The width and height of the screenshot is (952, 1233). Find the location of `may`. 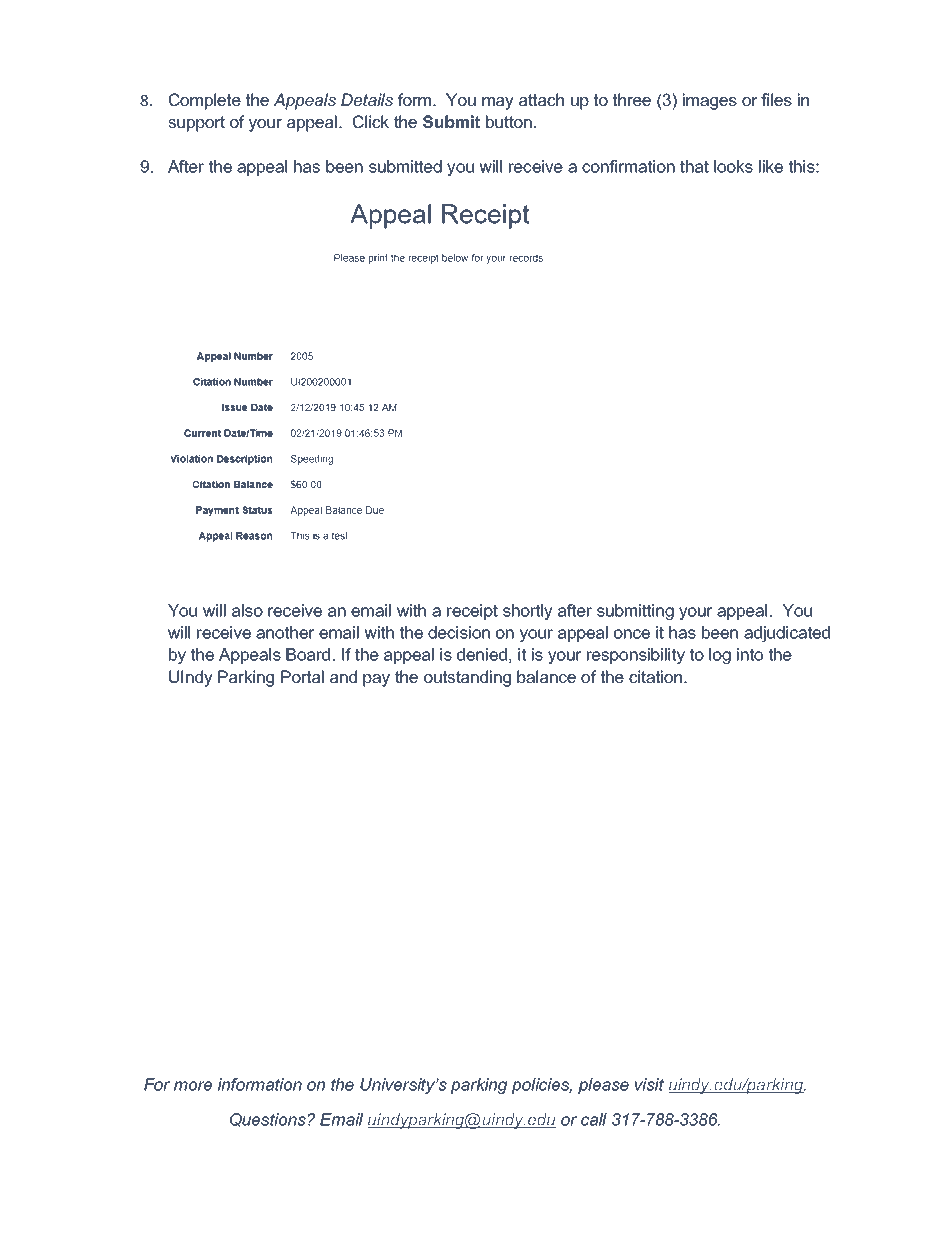

may is located at coordinates (498, 103).
